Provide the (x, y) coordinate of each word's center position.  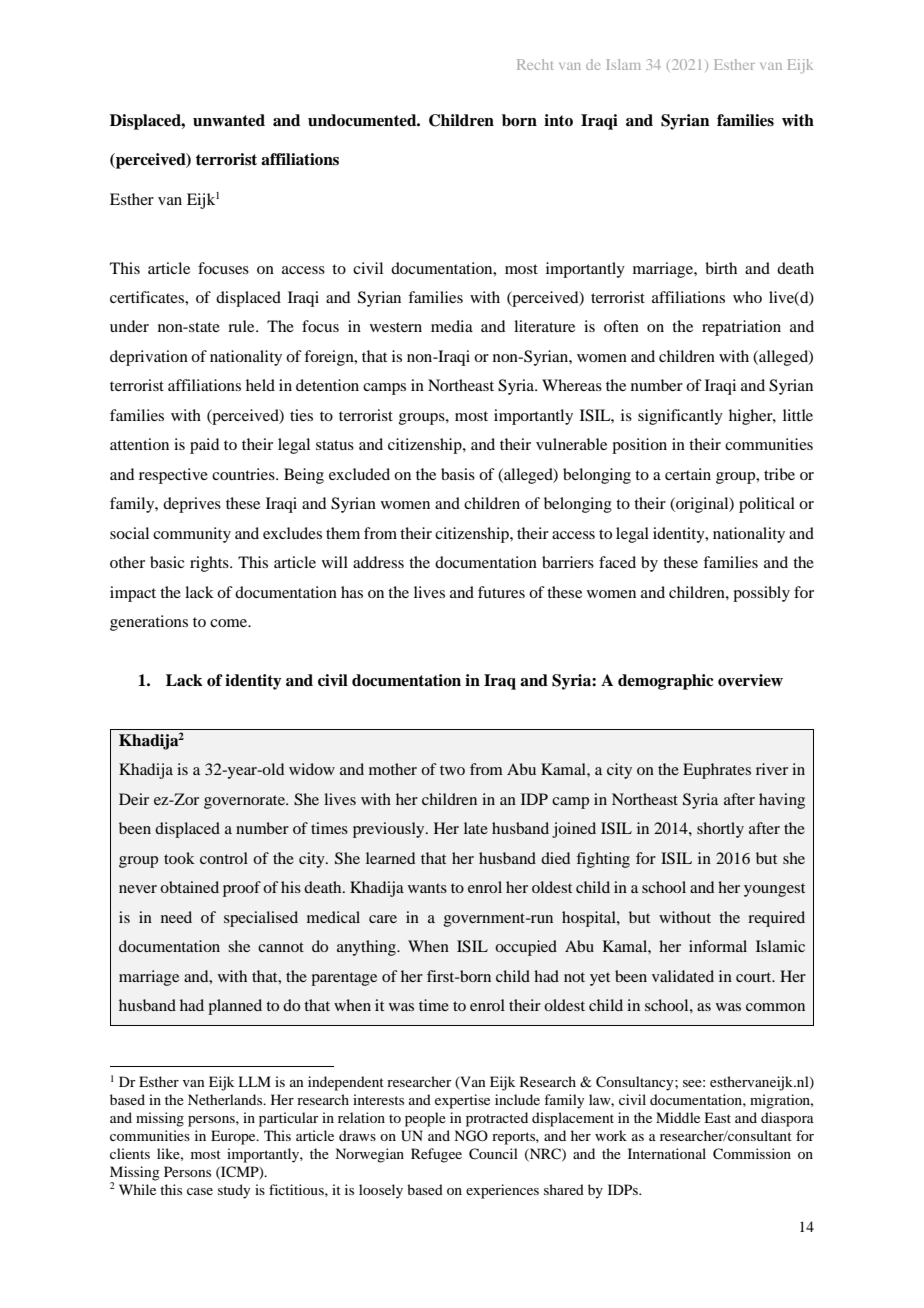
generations (149, 623)
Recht (535, 64)
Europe (234, 1137)
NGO (471, 1136)
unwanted (229, 120)
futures (501, 592)
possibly (761, 594)
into (558, 120)
